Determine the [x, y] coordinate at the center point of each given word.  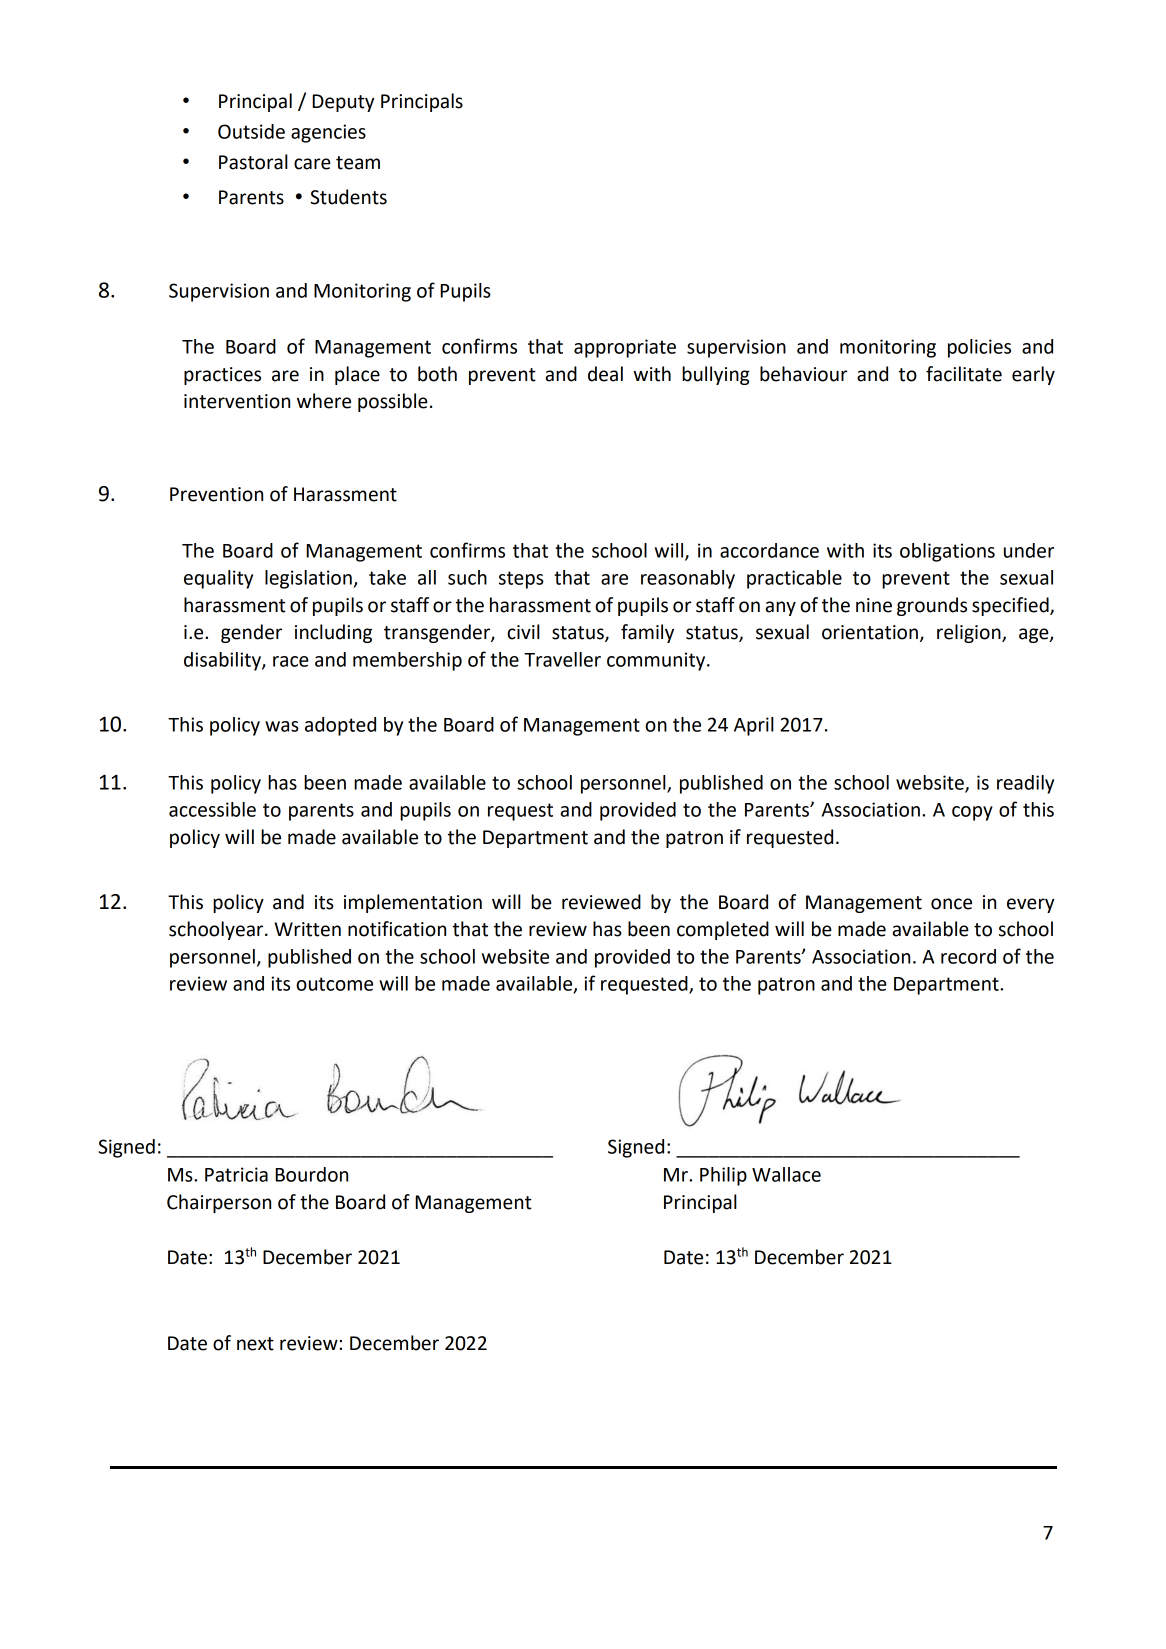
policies [979, 348]
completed [723, 930]
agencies [328, 133]
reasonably [688, 579]
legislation [308, 579]
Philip [723, 1176]
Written [307, 929]
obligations [947, 552]
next [255, 1344]
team [358, 163]
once [951, 904]
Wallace [786, 1174]
